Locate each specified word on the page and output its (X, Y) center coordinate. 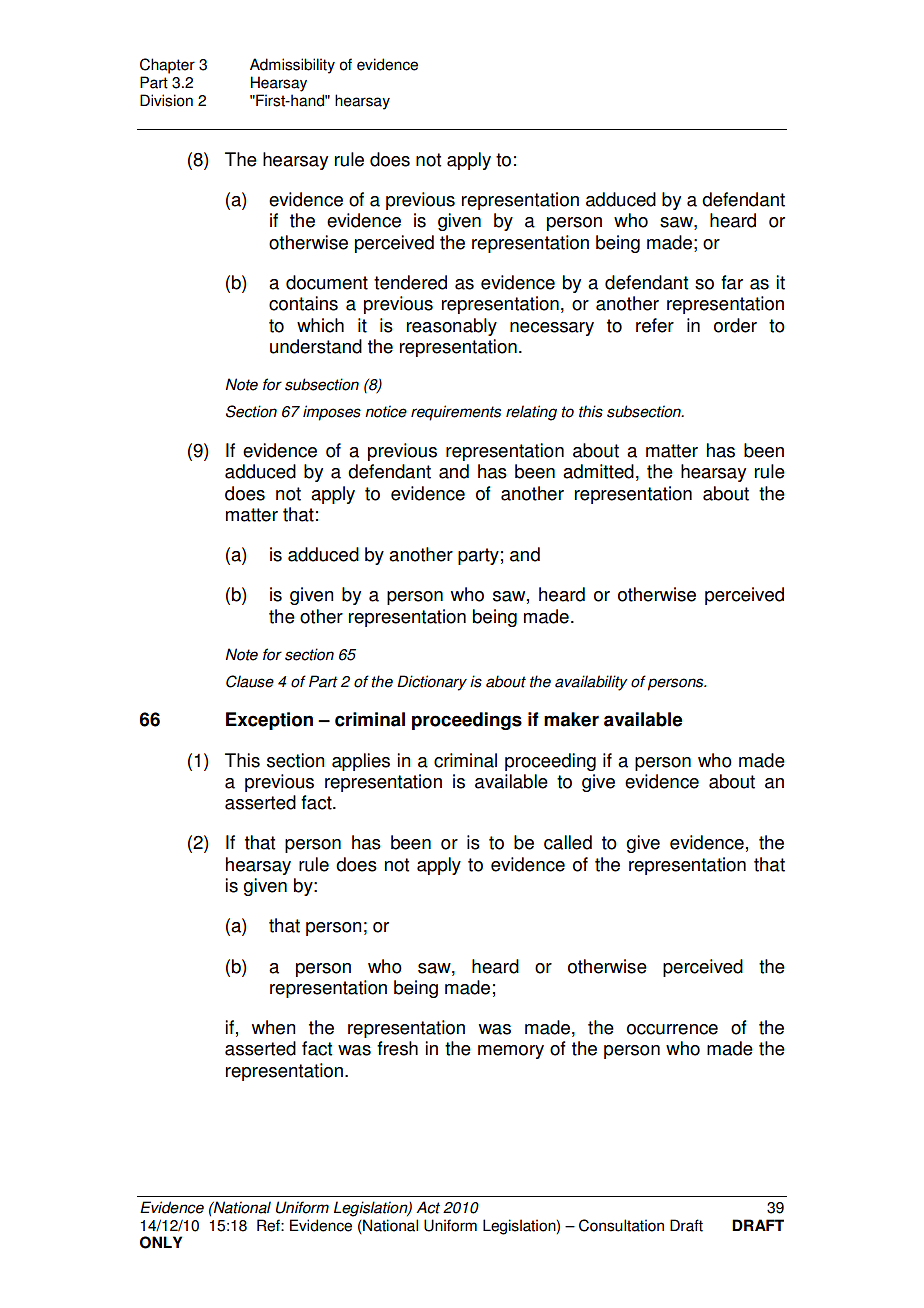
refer (655, 325)
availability (591, 683)
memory (511, 1052)
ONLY (161, 1242)
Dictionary (432, 683)
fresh (397, 1048)
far (732, 282)
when (274, 1027)
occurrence (672, 1029)
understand (316, 346)
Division (166, 100)
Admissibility (292, 66)
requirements (456, 413)
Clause (250, 681)
